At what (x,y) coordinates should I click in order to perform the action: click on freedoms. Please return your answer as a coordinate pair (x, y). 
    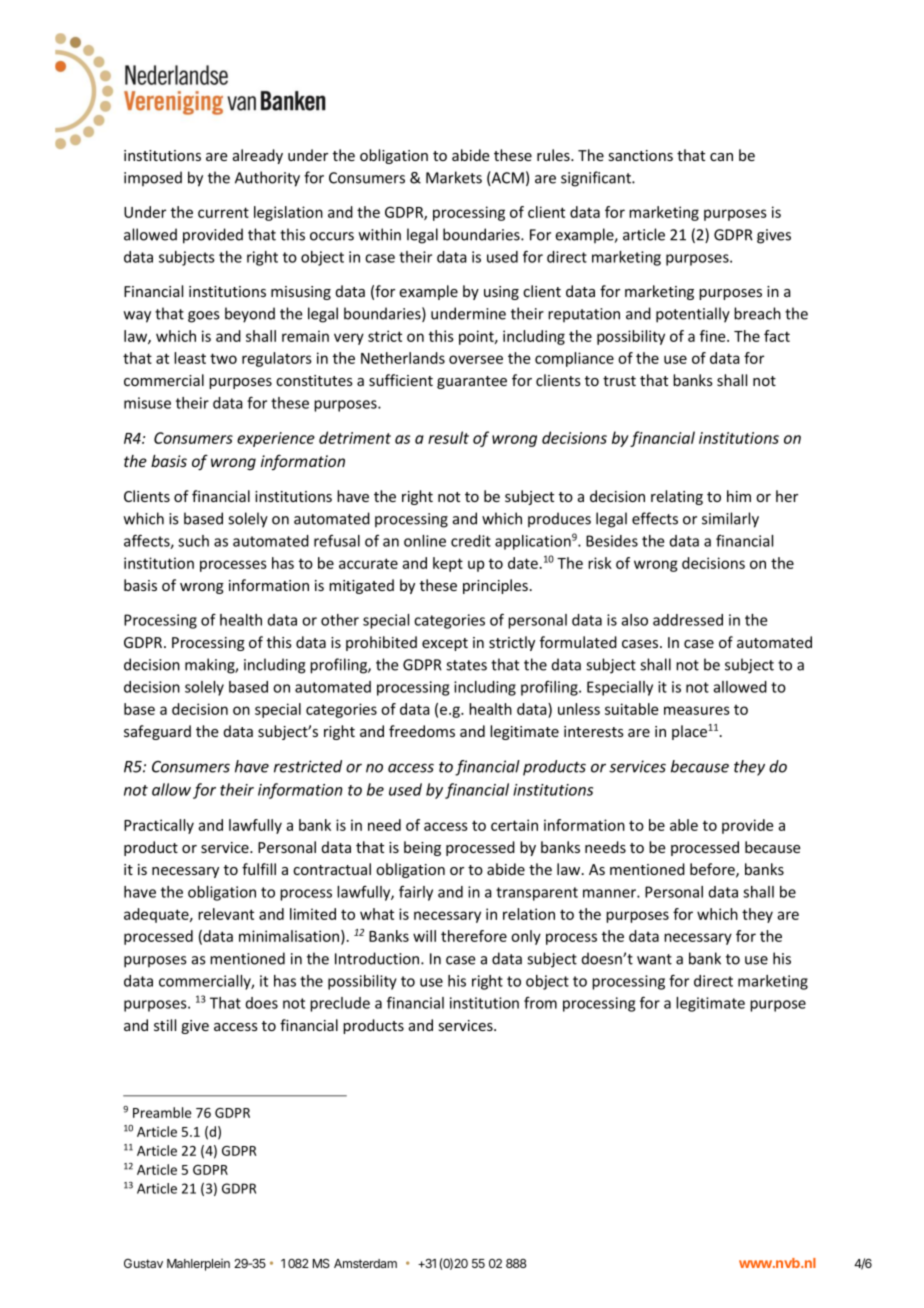
    Looking at the image, I should click on (422, 731).
